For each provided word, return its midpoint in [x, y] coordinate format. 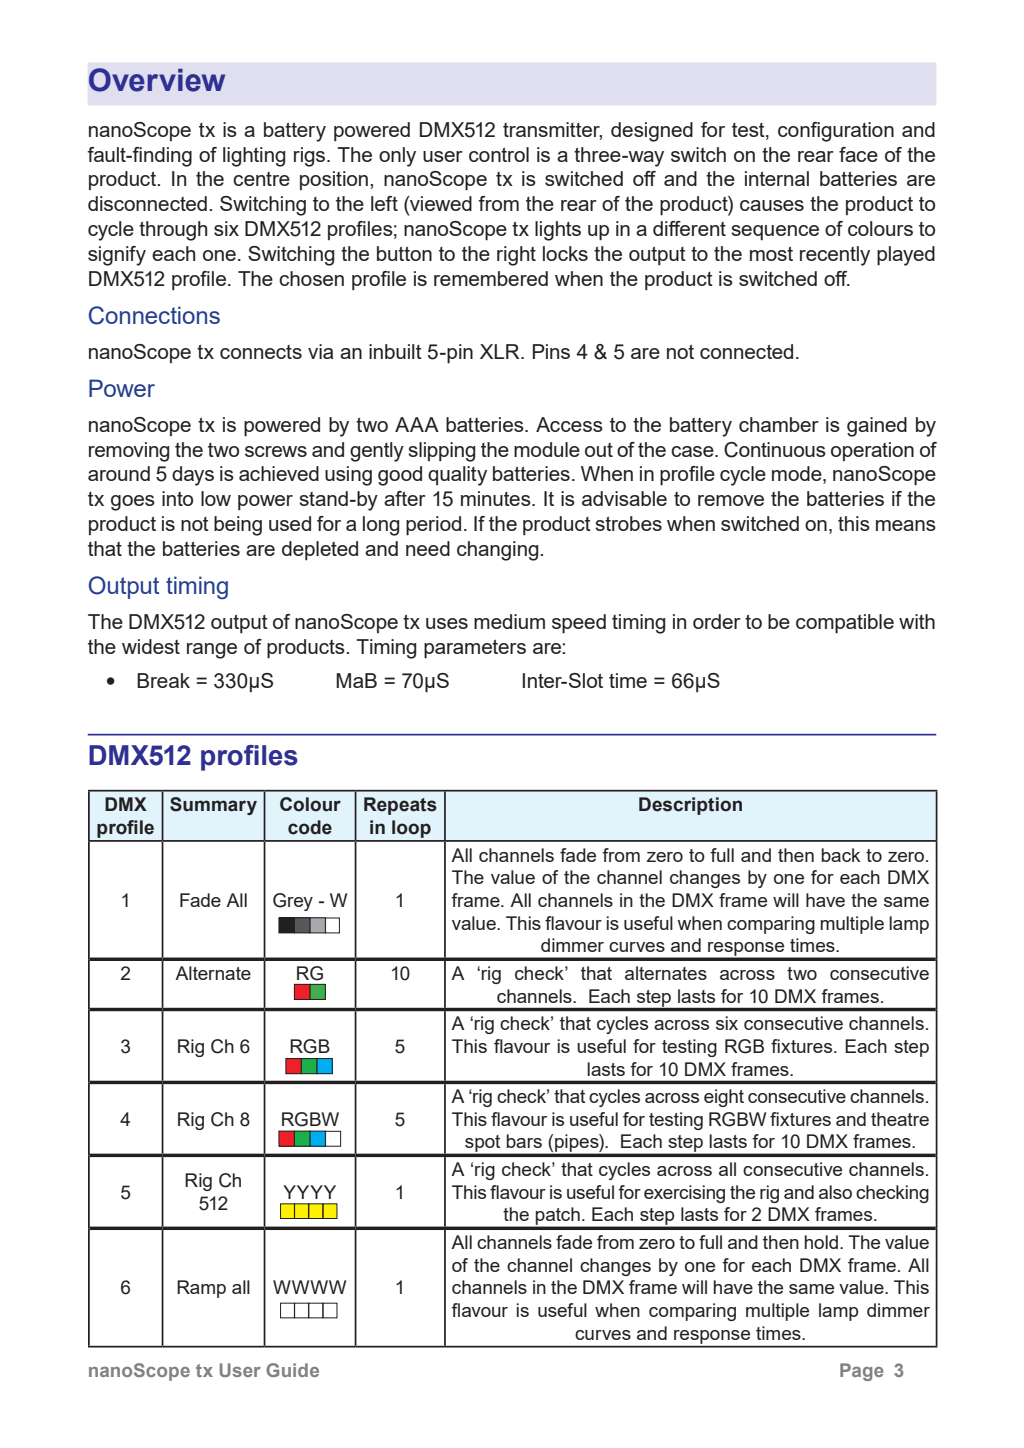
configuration [836, 132]
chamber [779, 424]
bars [524, 1141]
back [840, 855]
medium [509, 621]
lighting [254, 157]
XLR [501, 351]
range [212, 651]
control [499, 154]
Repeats [400, 806]
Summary [213, 806]
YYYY [309, 1192]
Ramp [201, 1289]
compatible [845, 623]
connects [261, 352]
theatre [900, 1119]
